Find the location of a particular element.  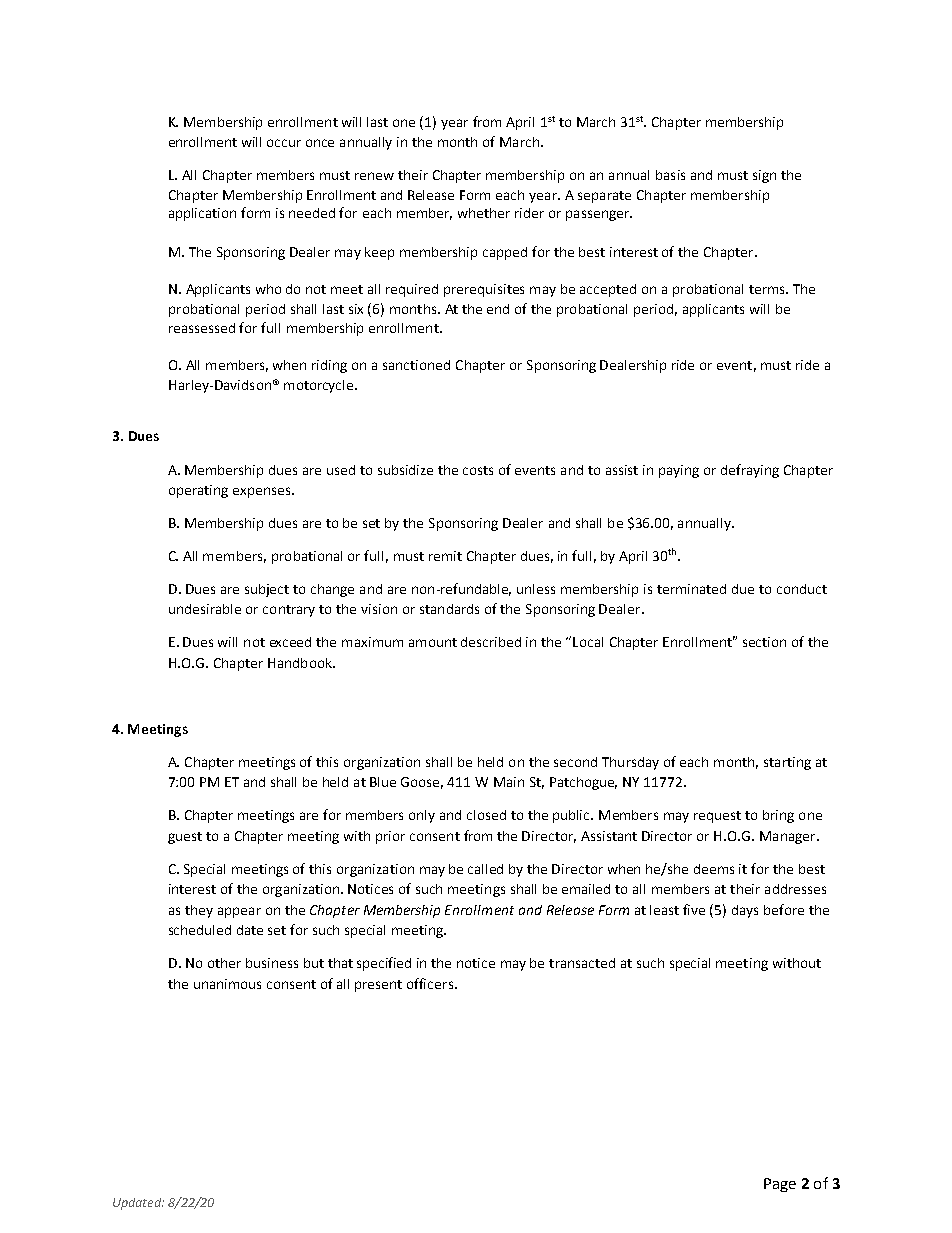

occur is located at coordinates (284, 143).
